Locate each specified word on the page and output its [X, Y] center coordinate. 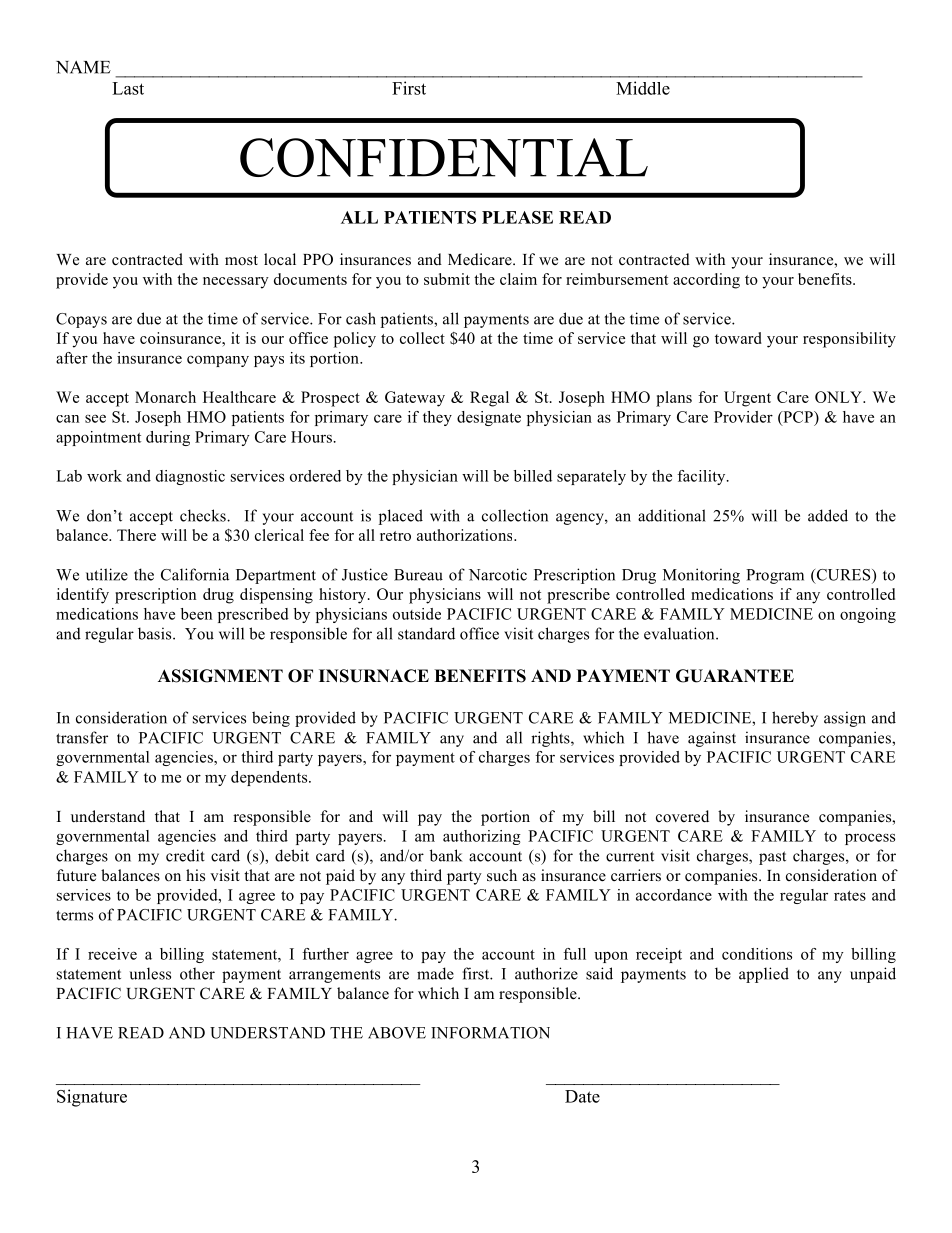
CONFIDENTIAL [444, 157]
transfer [82, 737]
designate [489, 418]
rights [551, 739]
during [168, 438]
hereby [795, 719]
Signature [92, 1098]
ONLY [839, 397]
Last [128, 88]
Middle [643, 88]
